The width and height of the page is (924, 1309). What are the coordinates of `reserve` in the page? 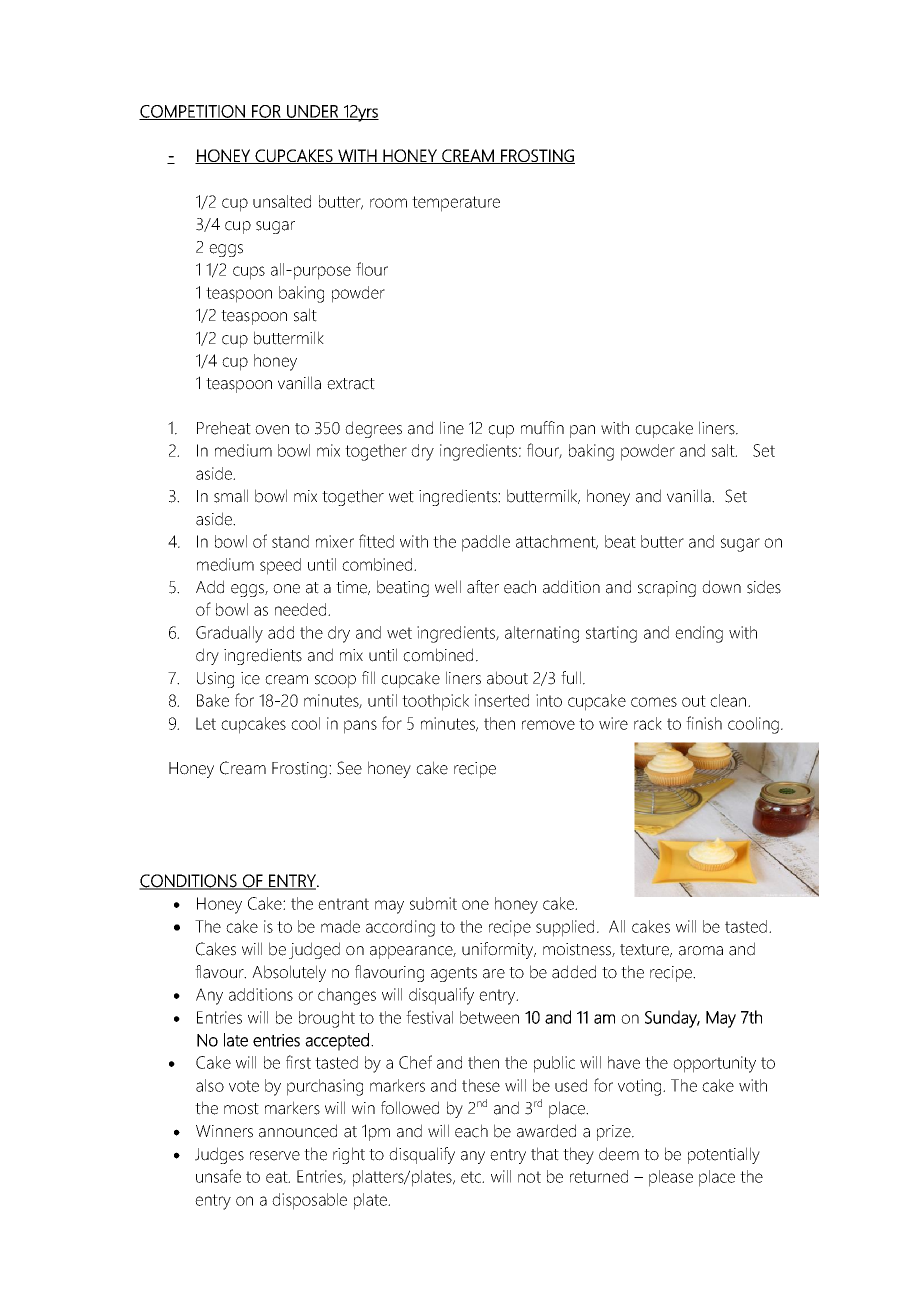 It's located at (275, 1156).
